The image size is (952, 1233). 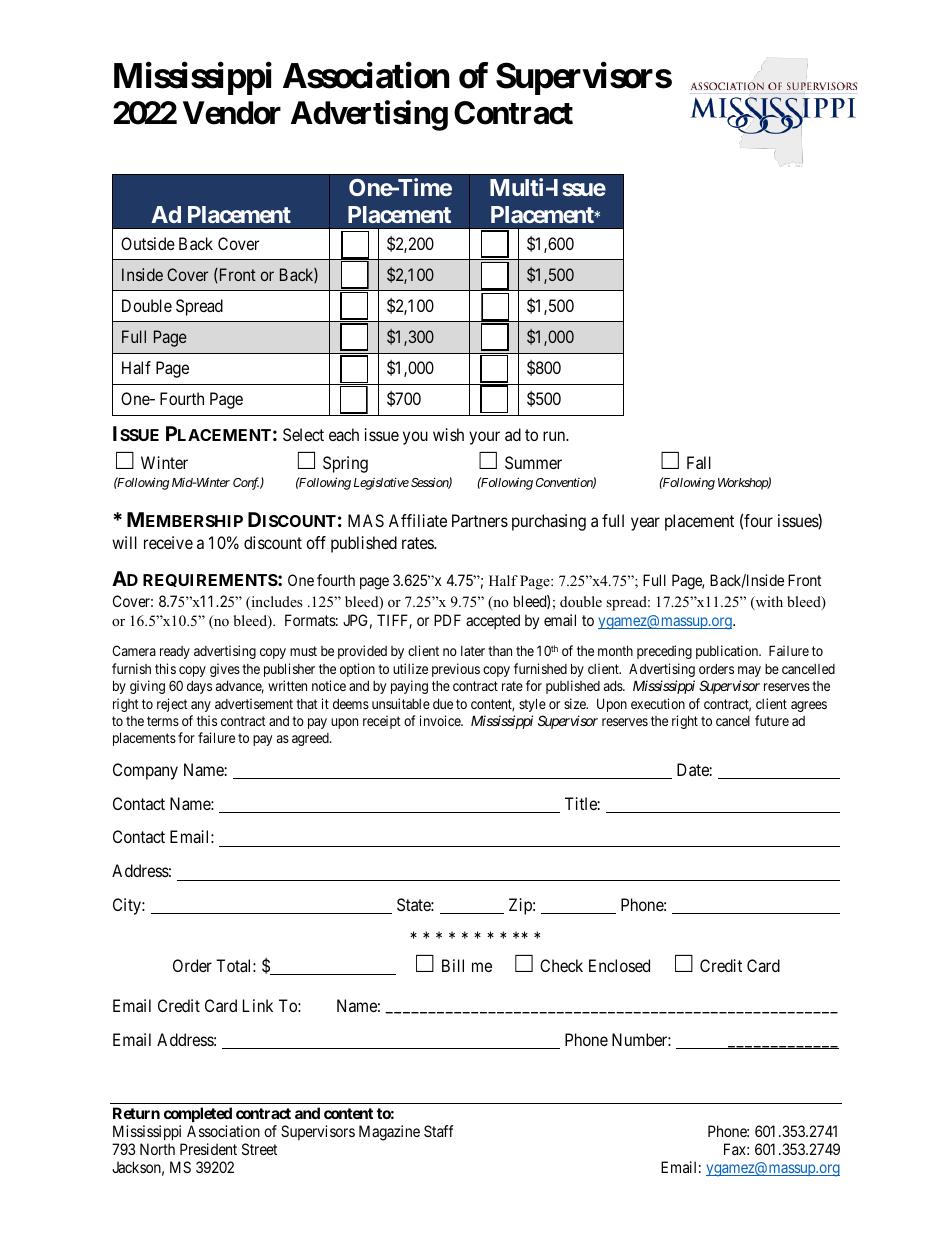 What do you see at coordinates (447, 620) in the screenshot?
I see `PDF` at bounding box center [447, 620].
